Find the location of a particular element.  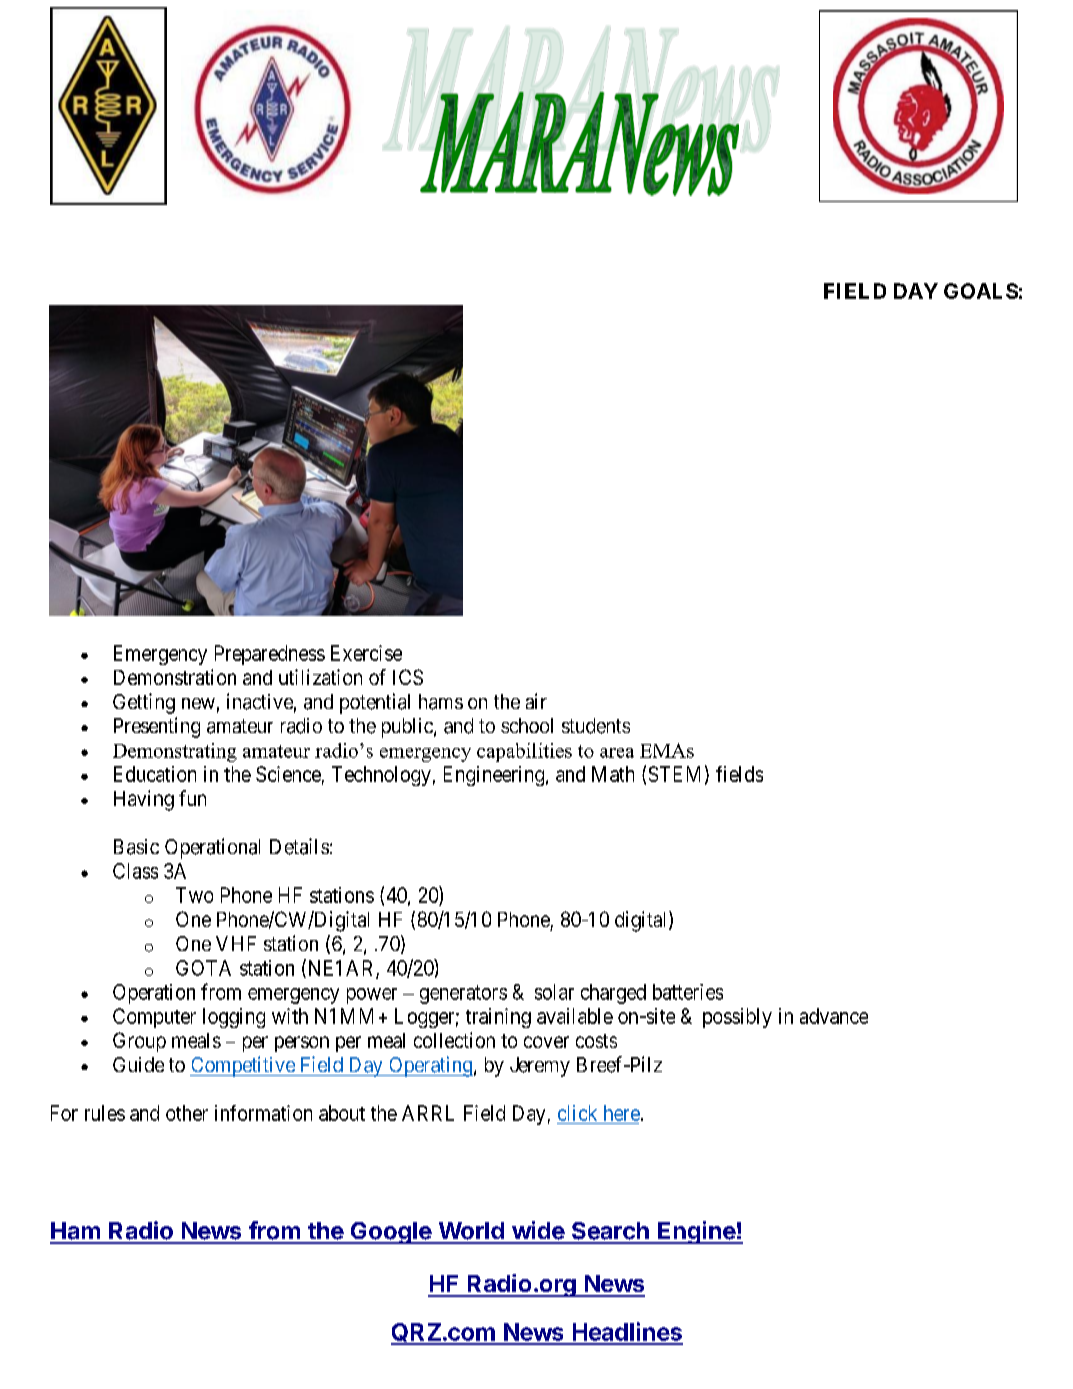

students is located at coordinates (596, 726).
